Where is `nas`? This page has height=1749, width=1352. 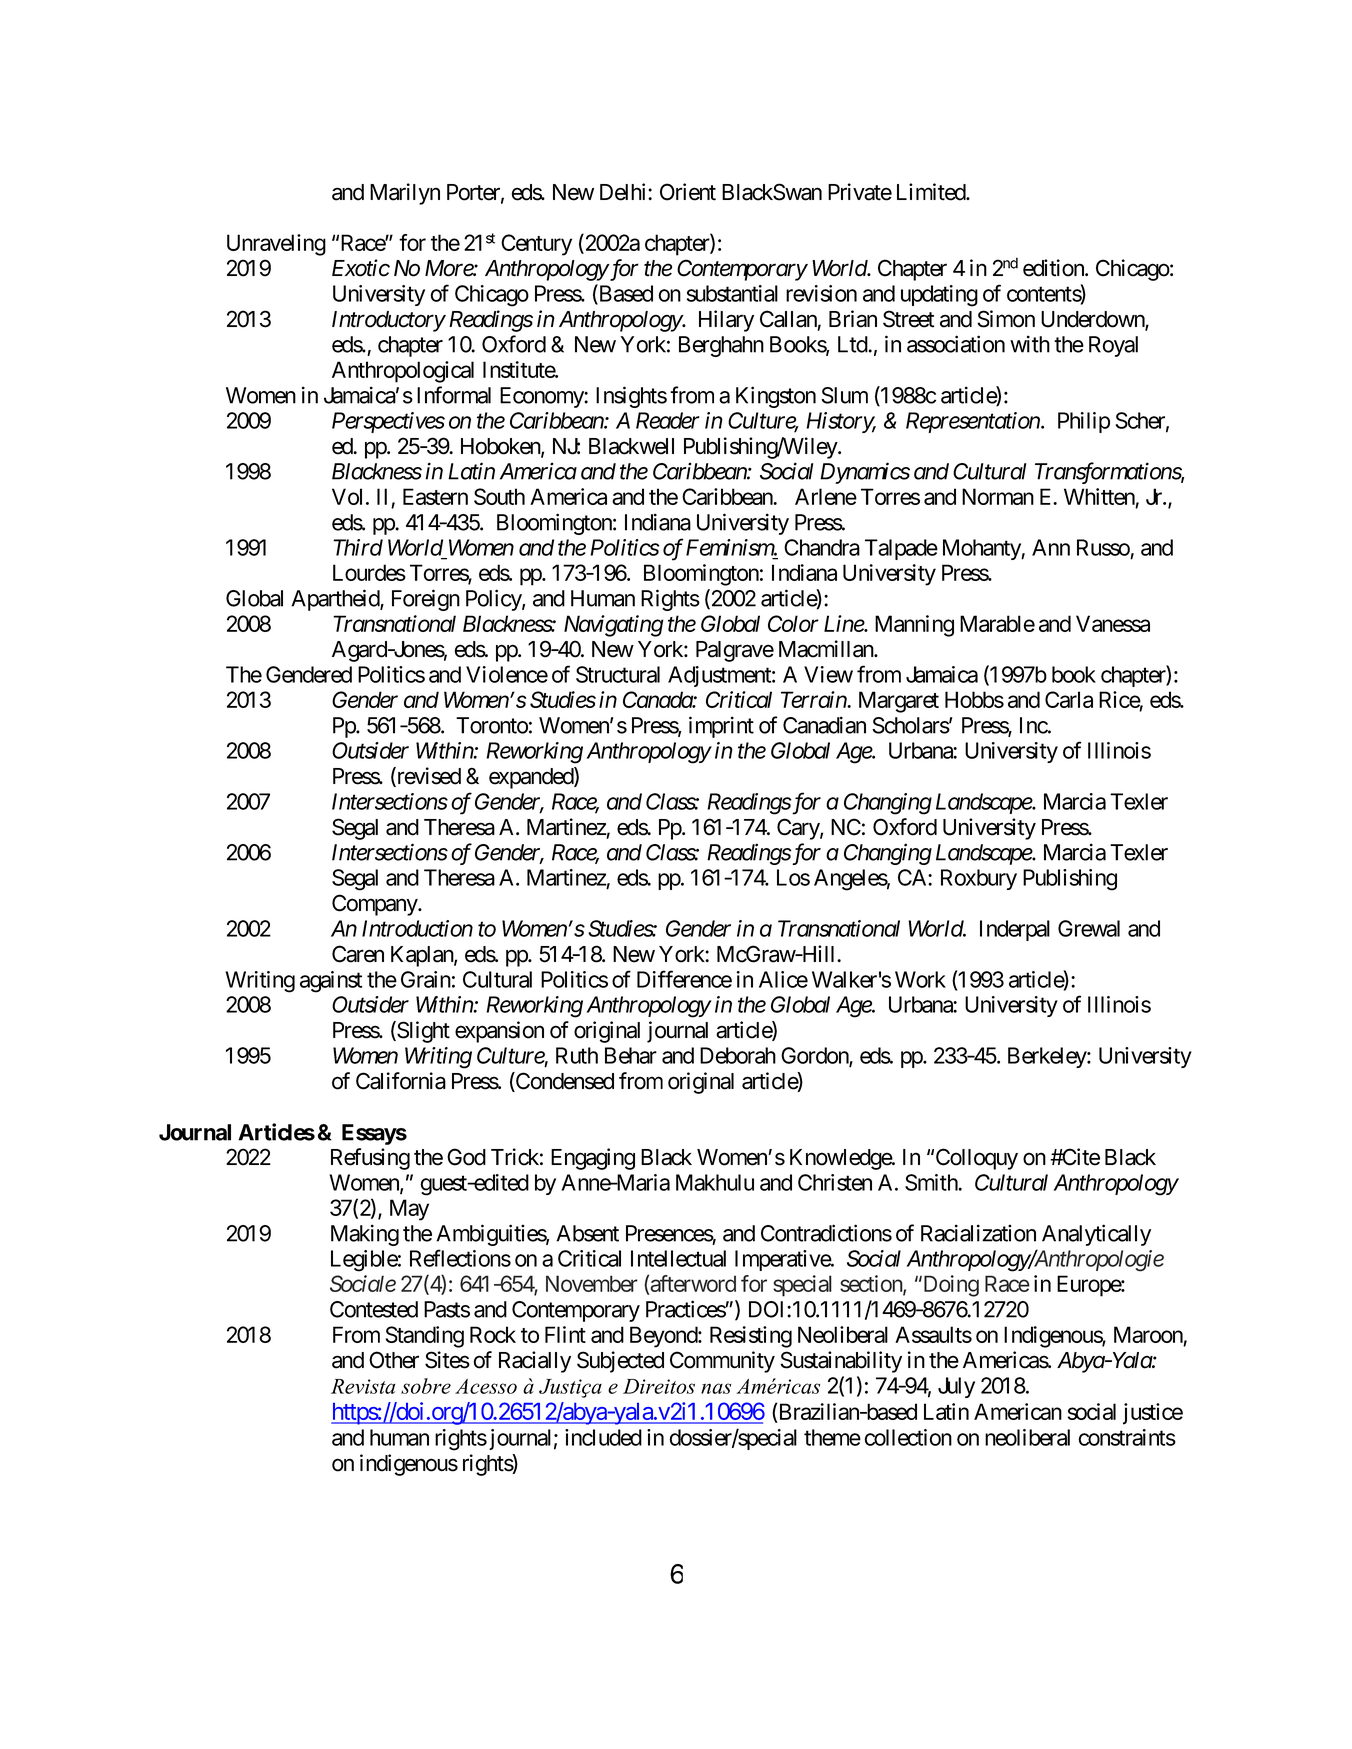
nas is located at coordinates (716, 1388).
